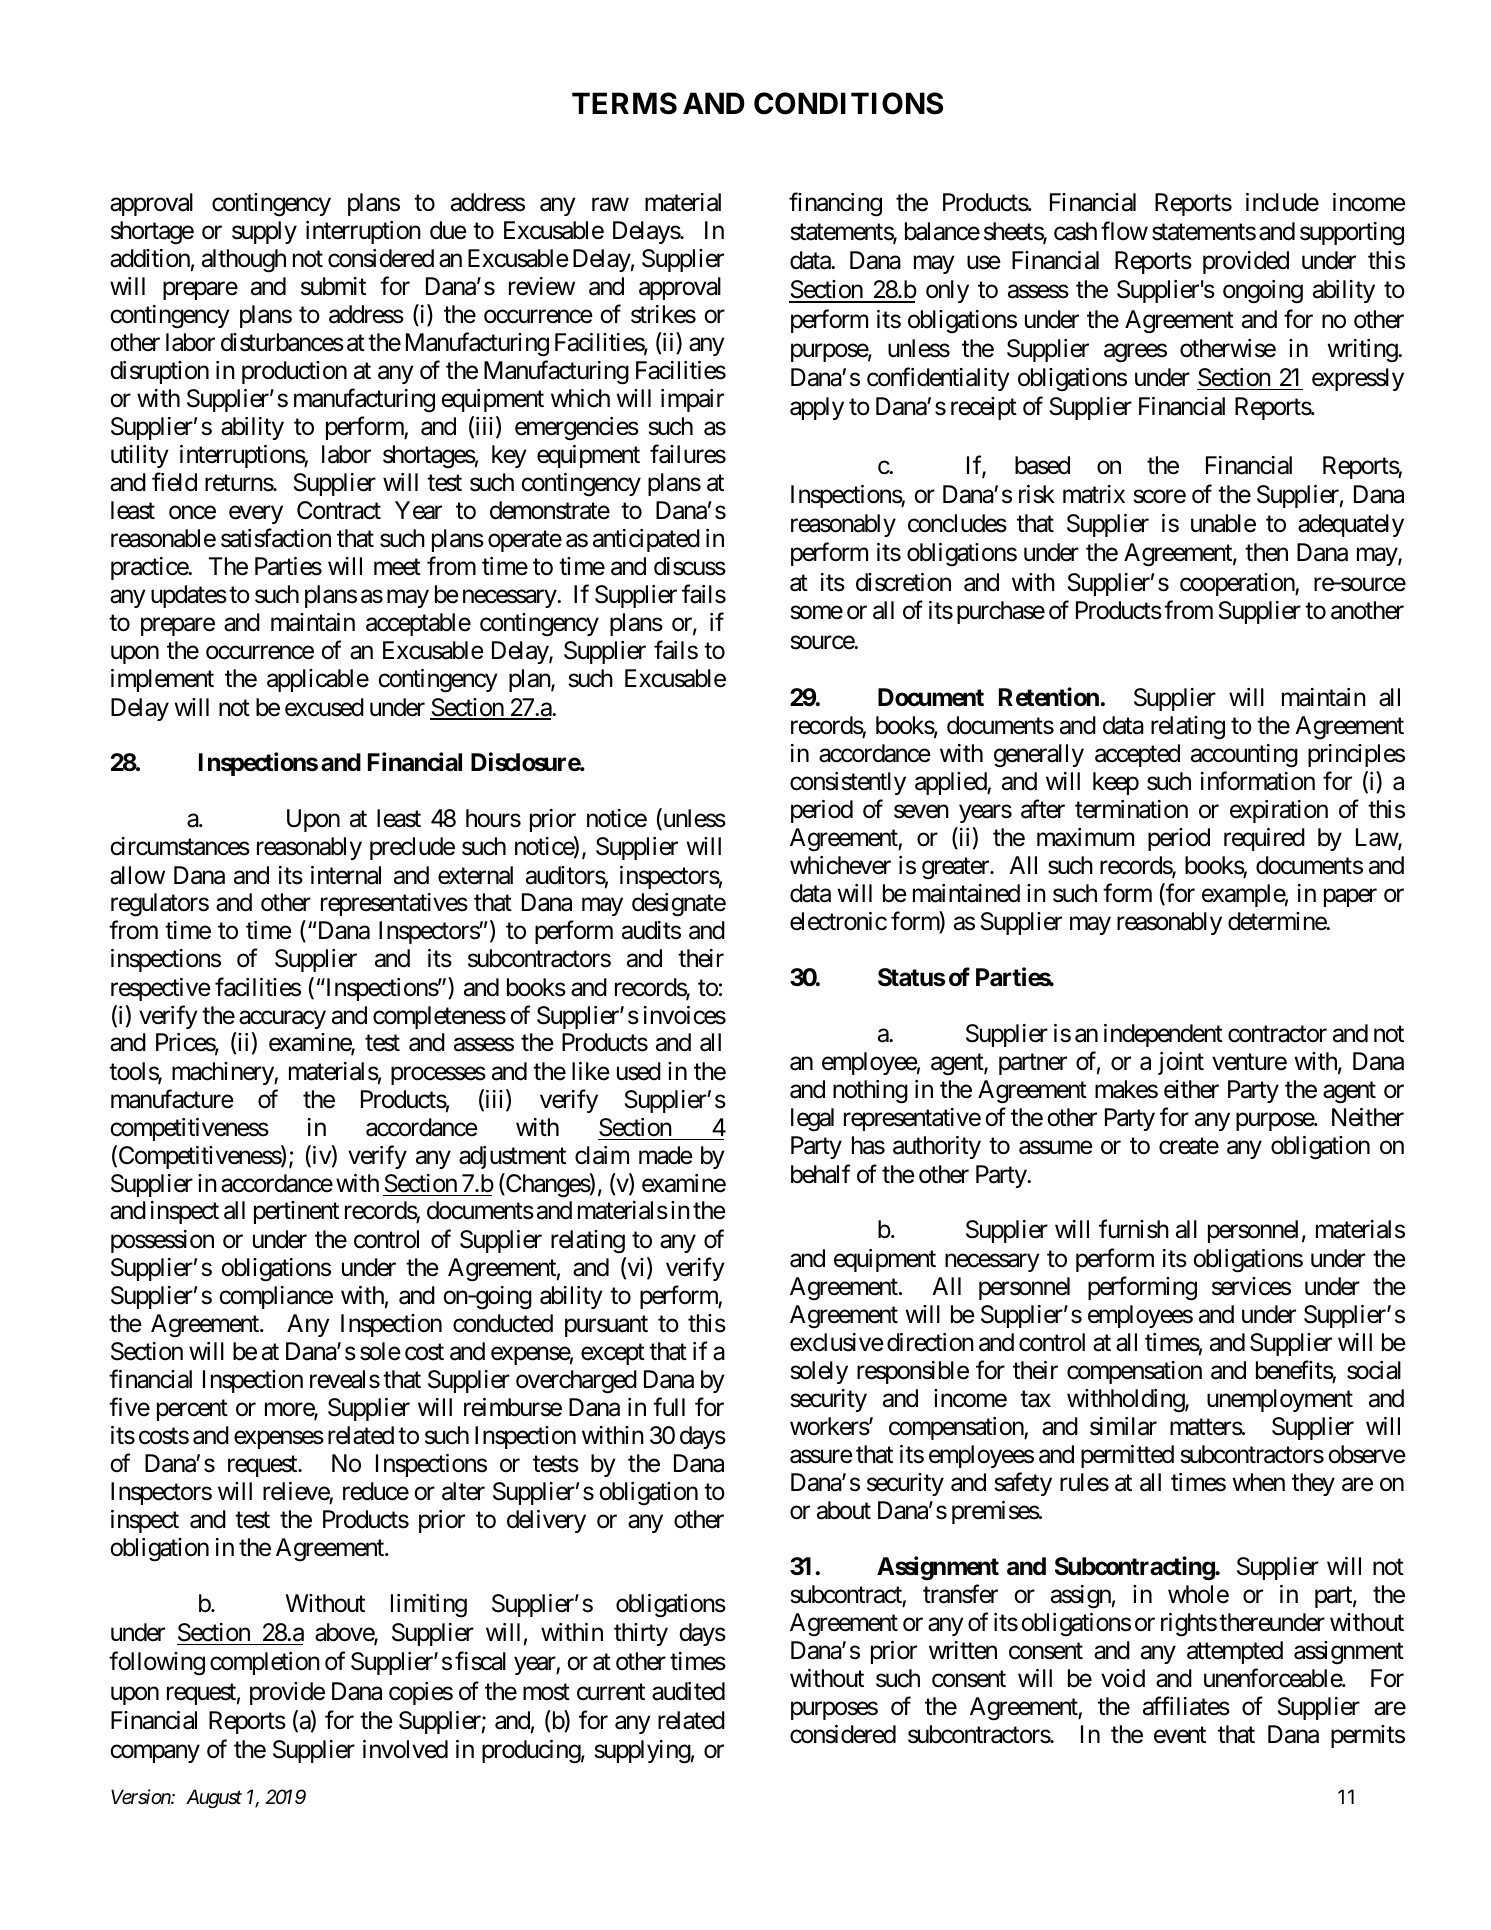 The height and width of the page is (1930, 1491). I want to click on audited, so click(688, 1691).
